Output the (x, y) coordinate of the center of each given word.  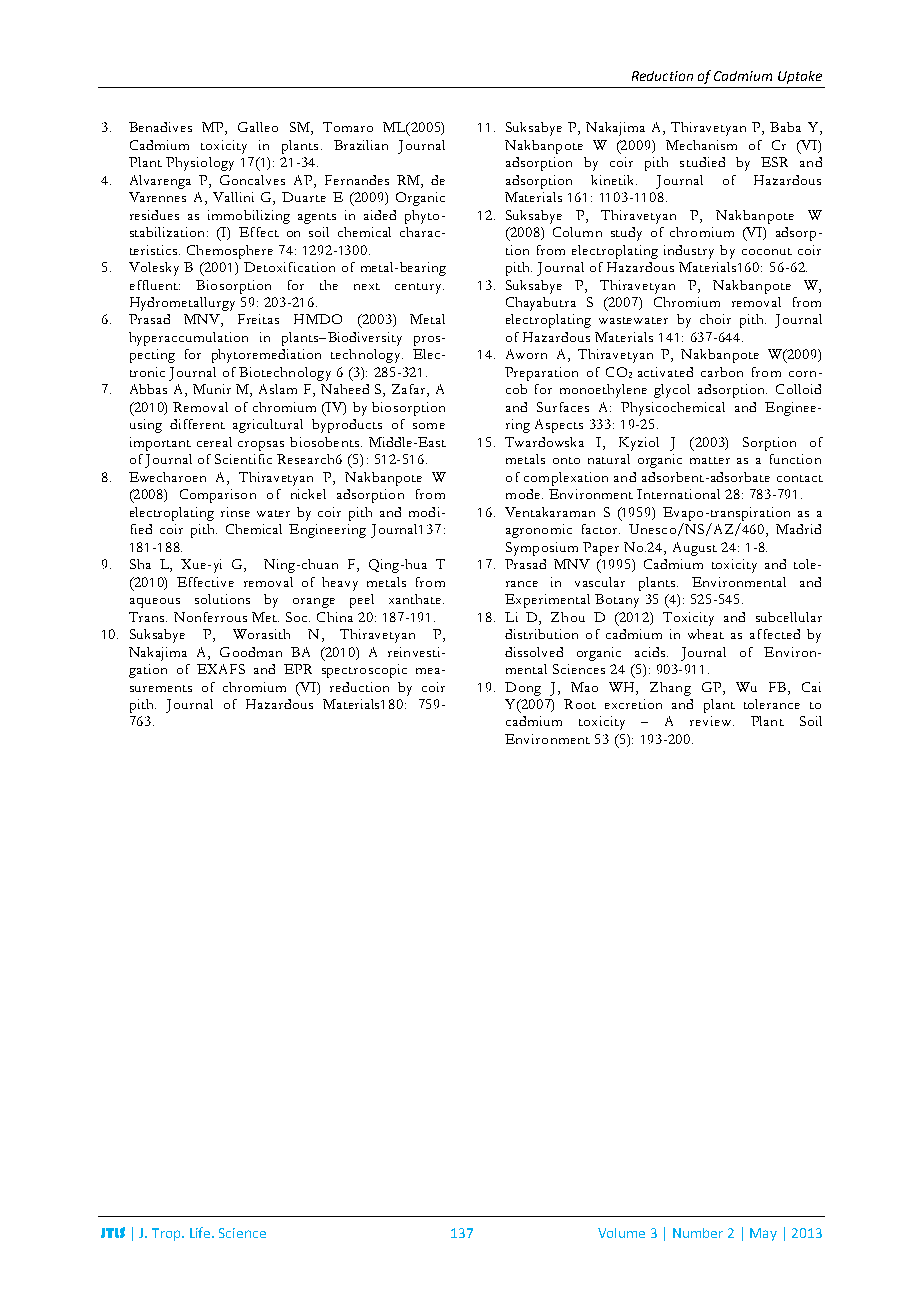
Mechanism (701, 145)
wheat (706, 634)
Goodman (251, 652)
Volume (621, 1233)
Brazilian (361, 145)
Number (698, 1233)
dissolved (534, 652)
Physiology (200, 164)
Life (201, 1232)
